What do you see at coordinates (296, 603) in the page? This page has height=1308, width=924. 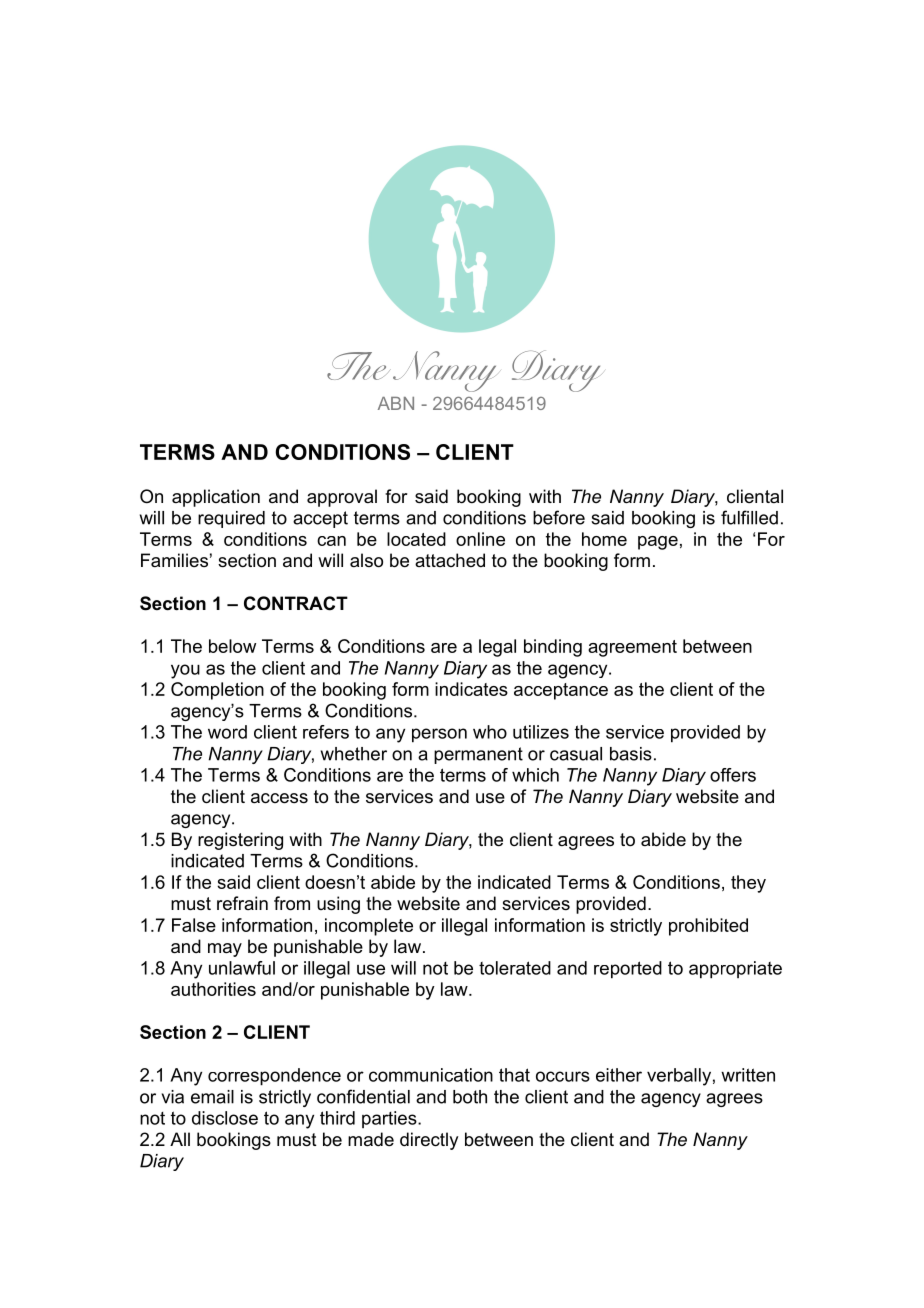 I see `CONTRACT` at bounding box center [296, 603].
